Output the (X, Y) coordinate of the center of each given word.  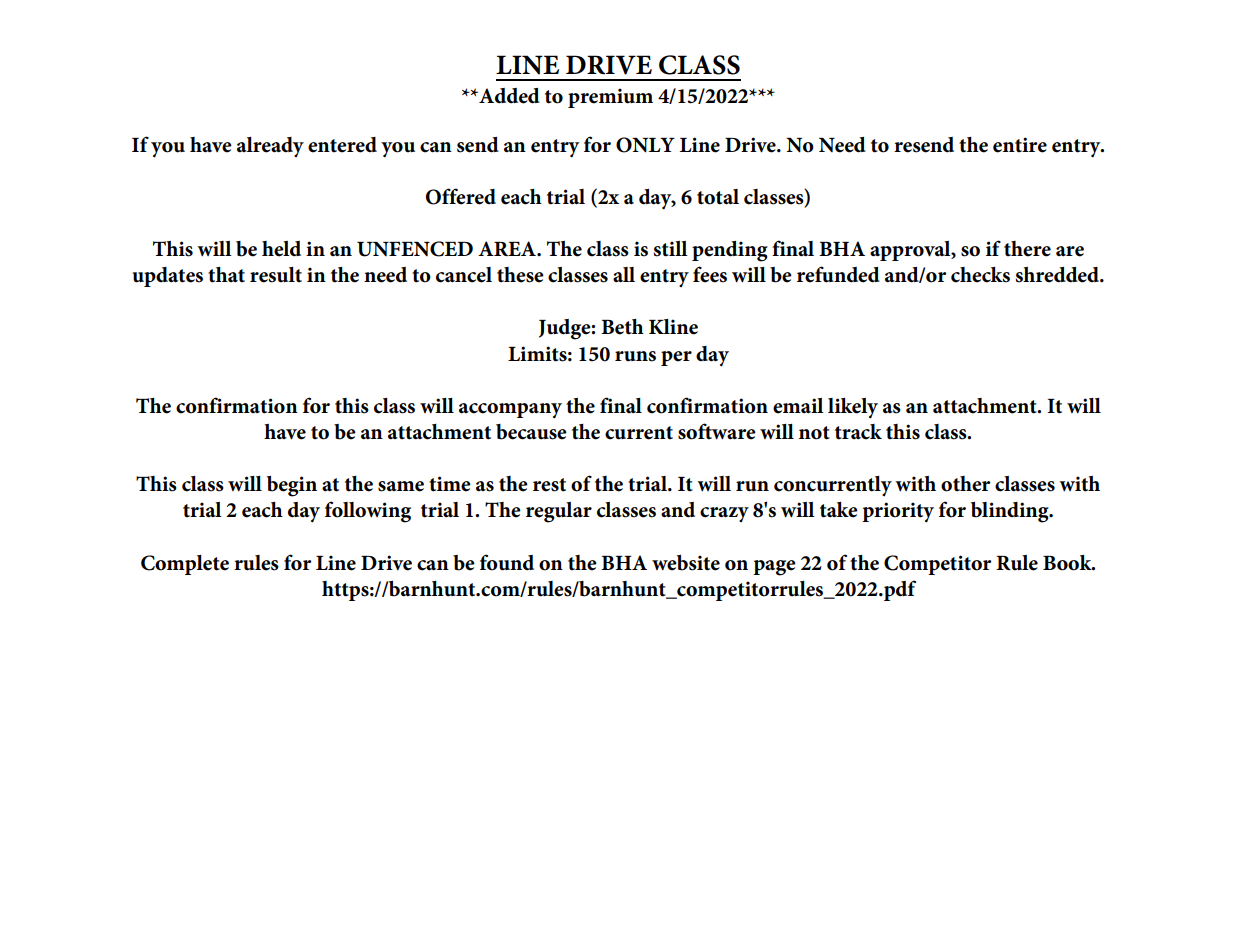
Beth (622, 327)
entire (1020, 145)
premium (610, 98)
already (270, 147)
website (686, 563)
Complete (185, 565)
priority (898, 512)
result (276, 275)
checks (980, 275)
